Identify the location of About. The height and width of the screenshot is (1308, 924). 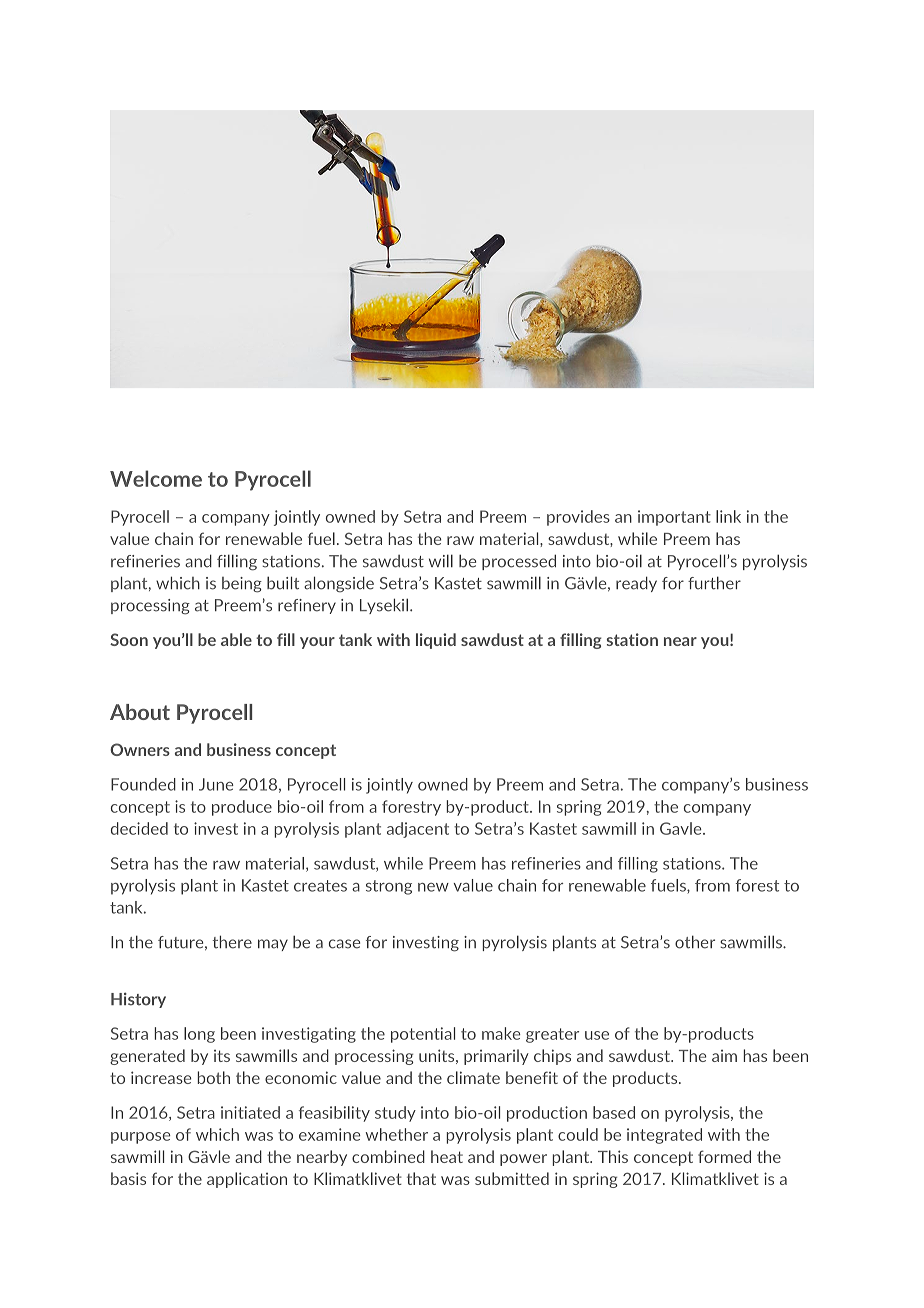
(140, 712).
